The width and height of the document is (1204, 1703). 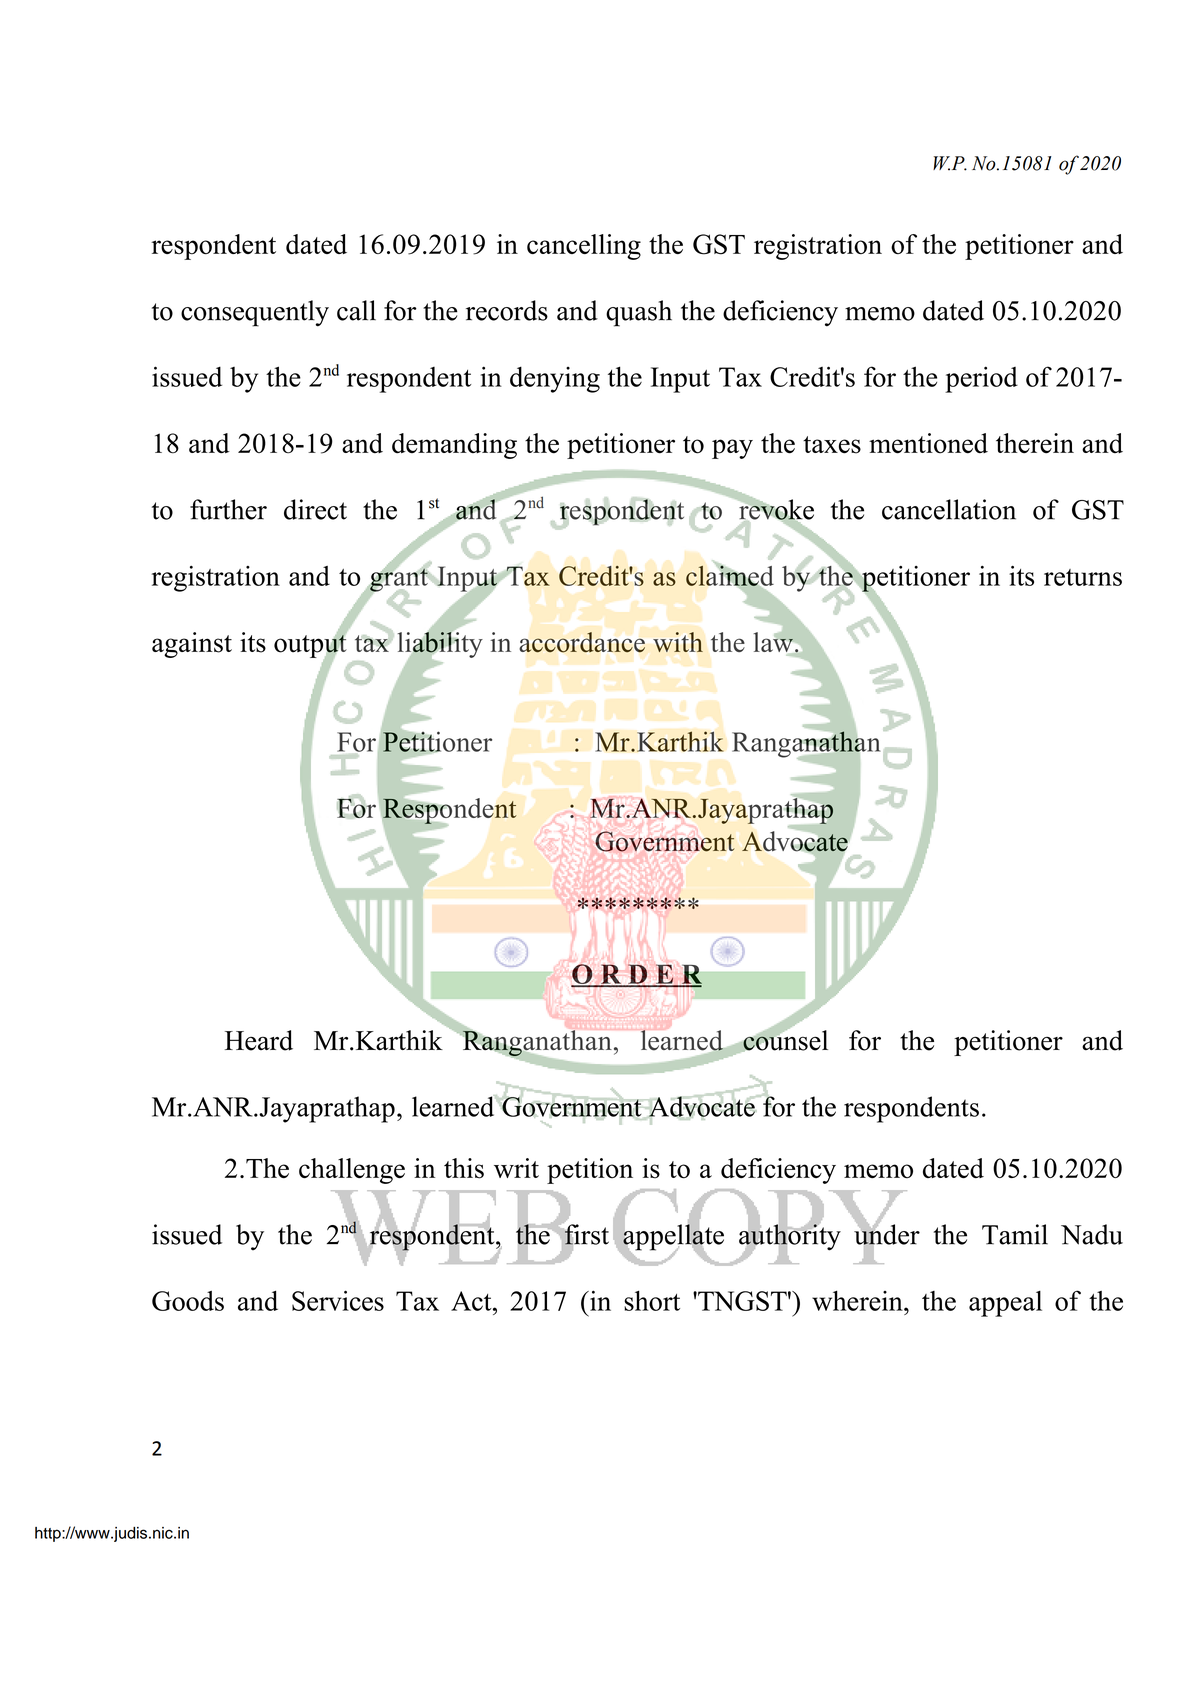 I want to click on consequently, so click(x=255, y=313).
